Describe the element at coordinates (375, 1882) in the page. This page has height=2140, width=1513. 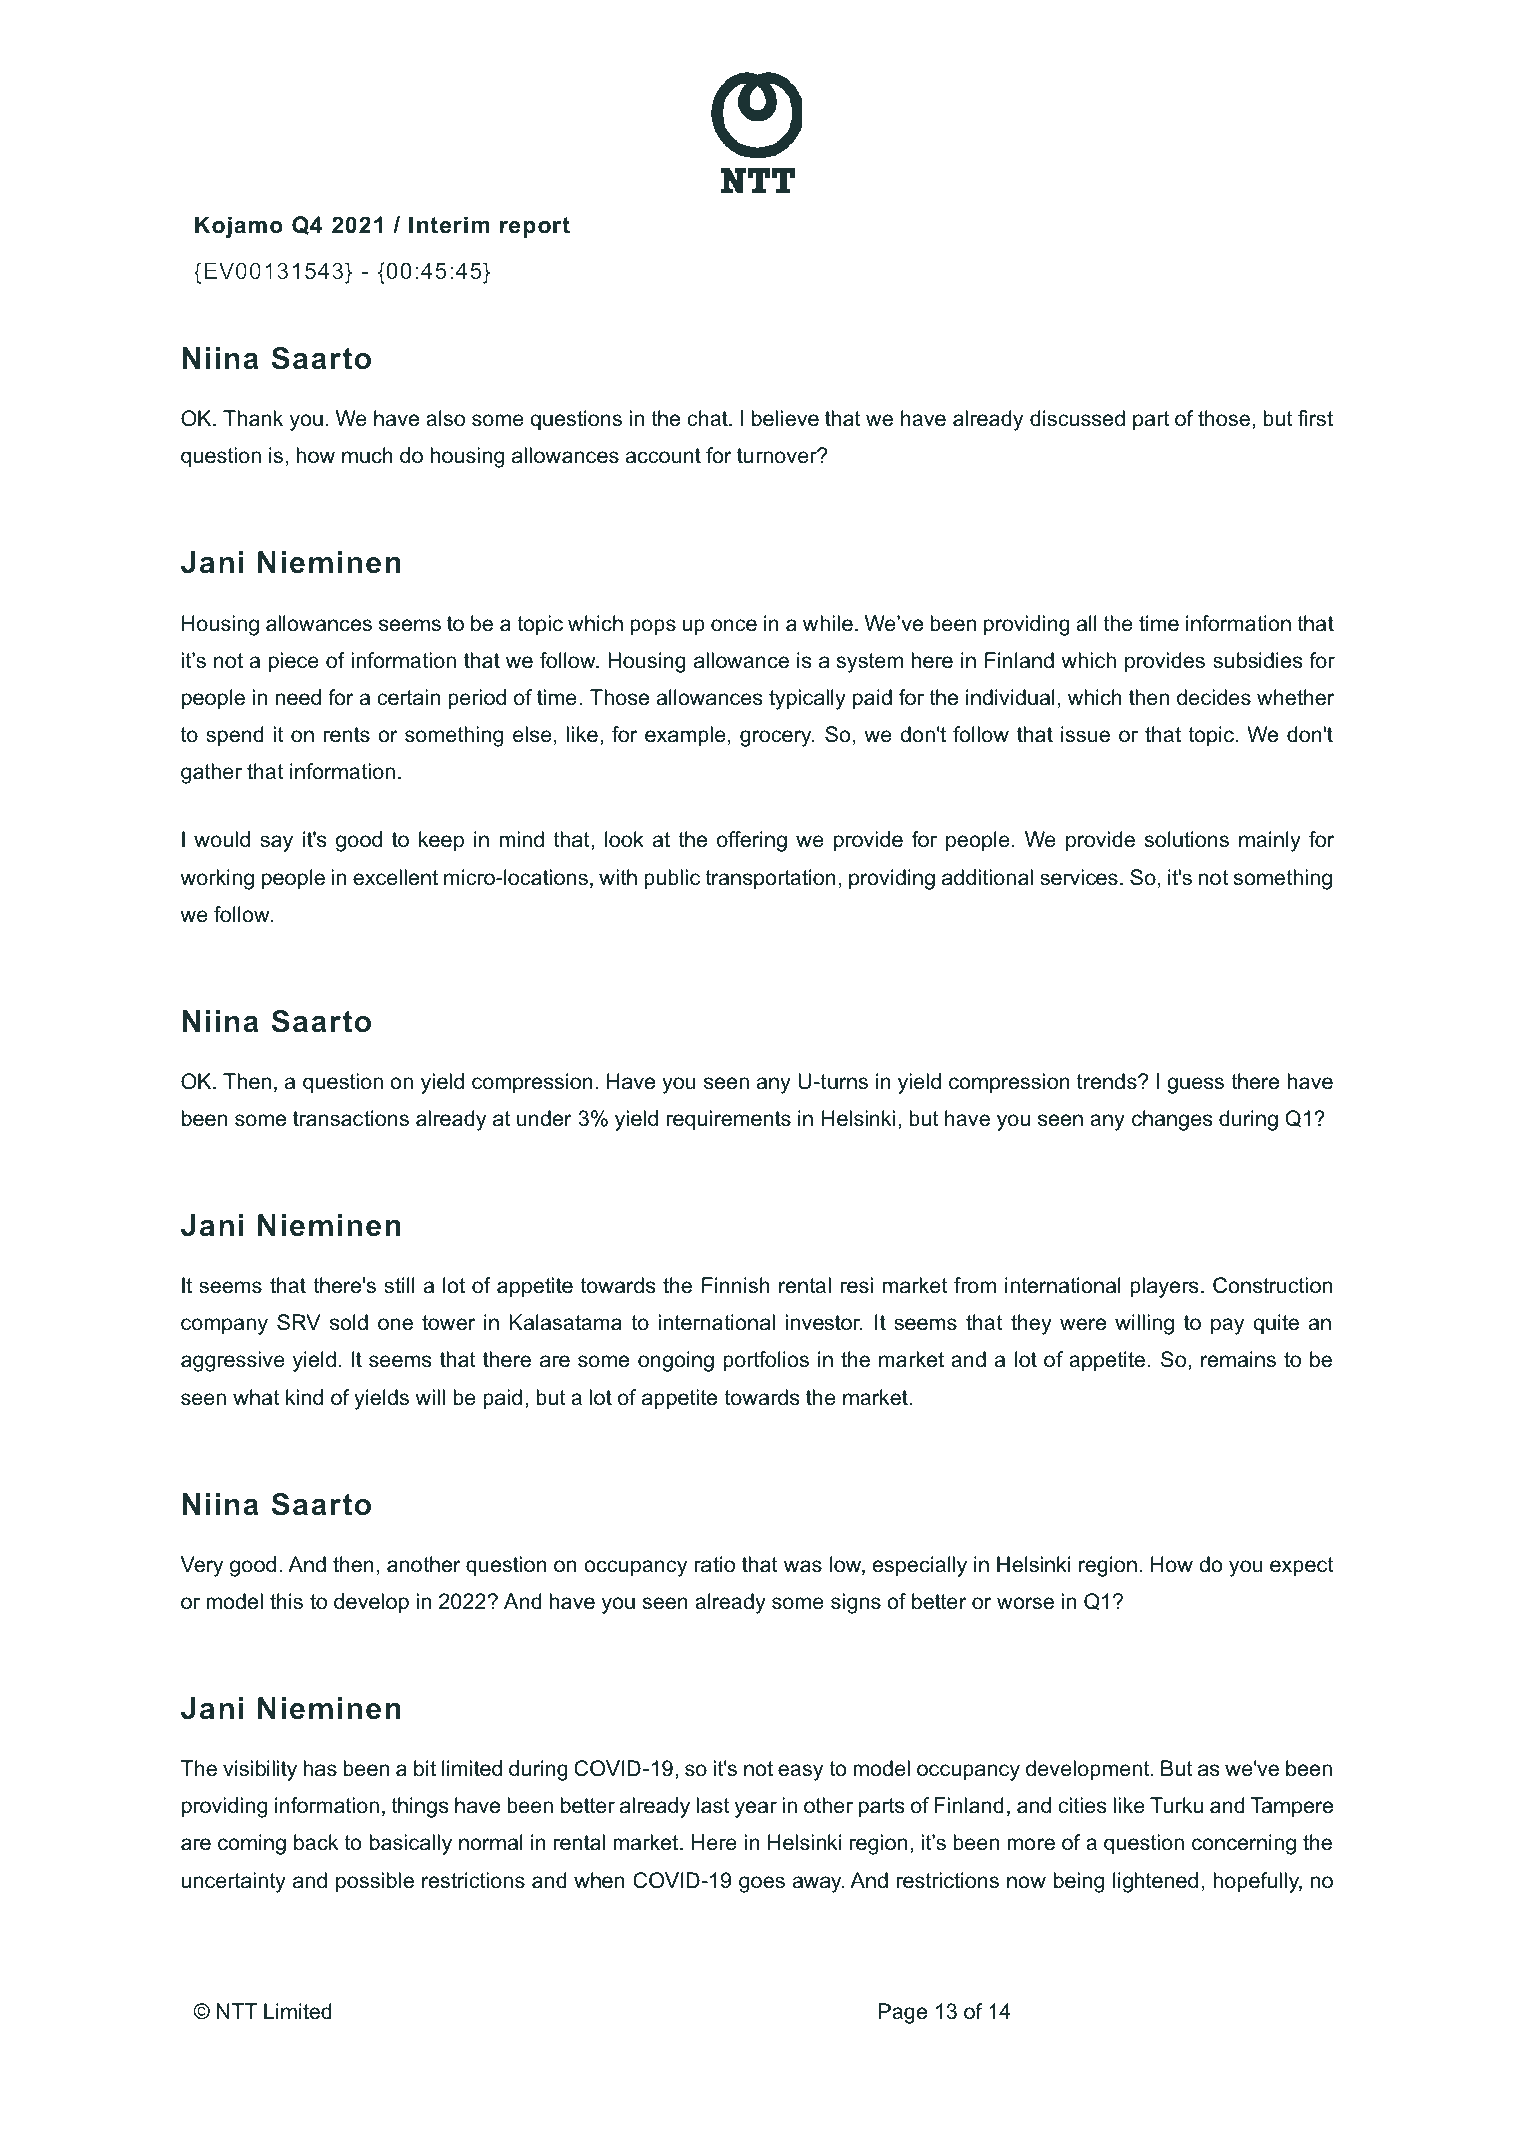
I see `possible` at that location.
